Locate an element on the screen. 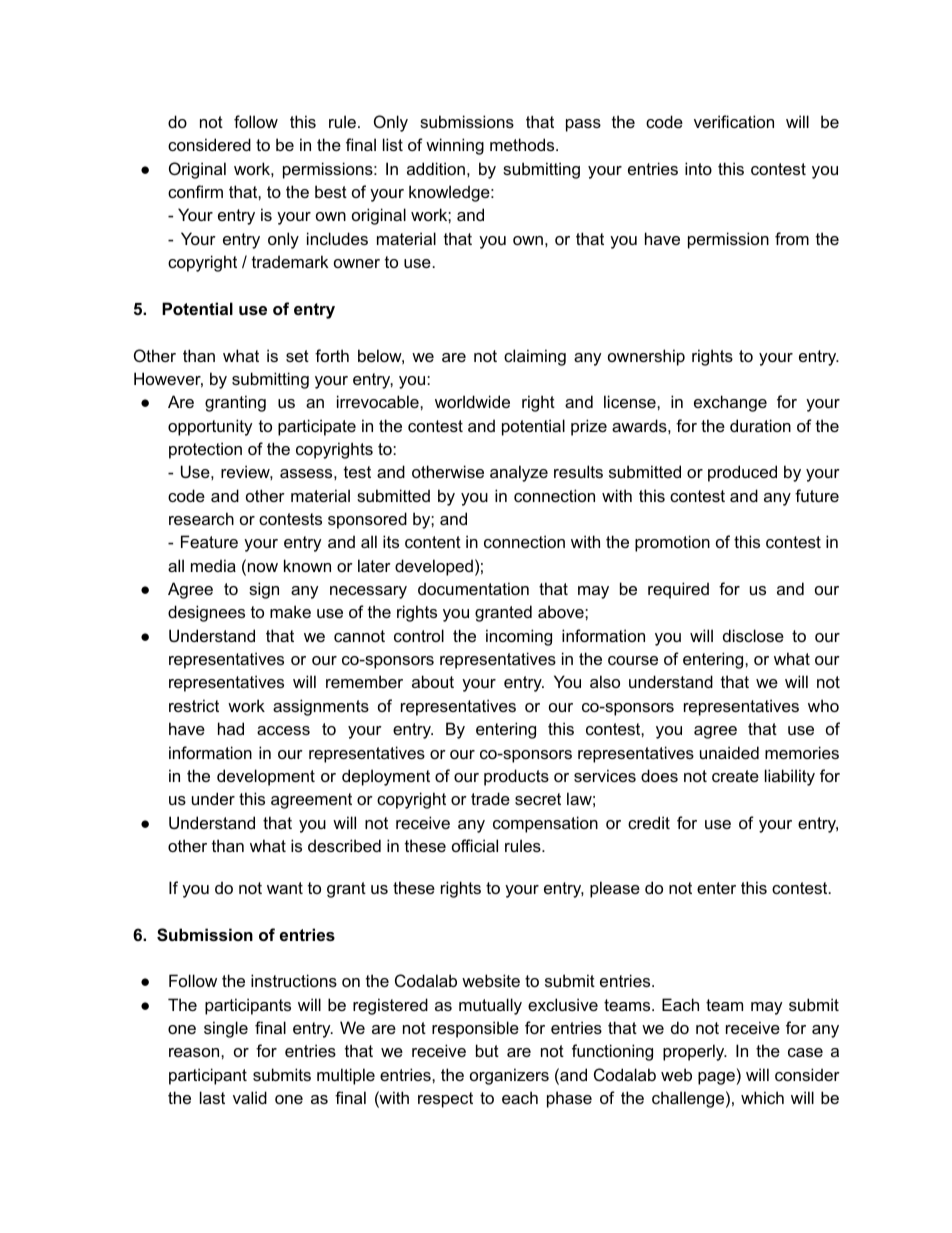  organizers is located at coordinates (509, 1076).
